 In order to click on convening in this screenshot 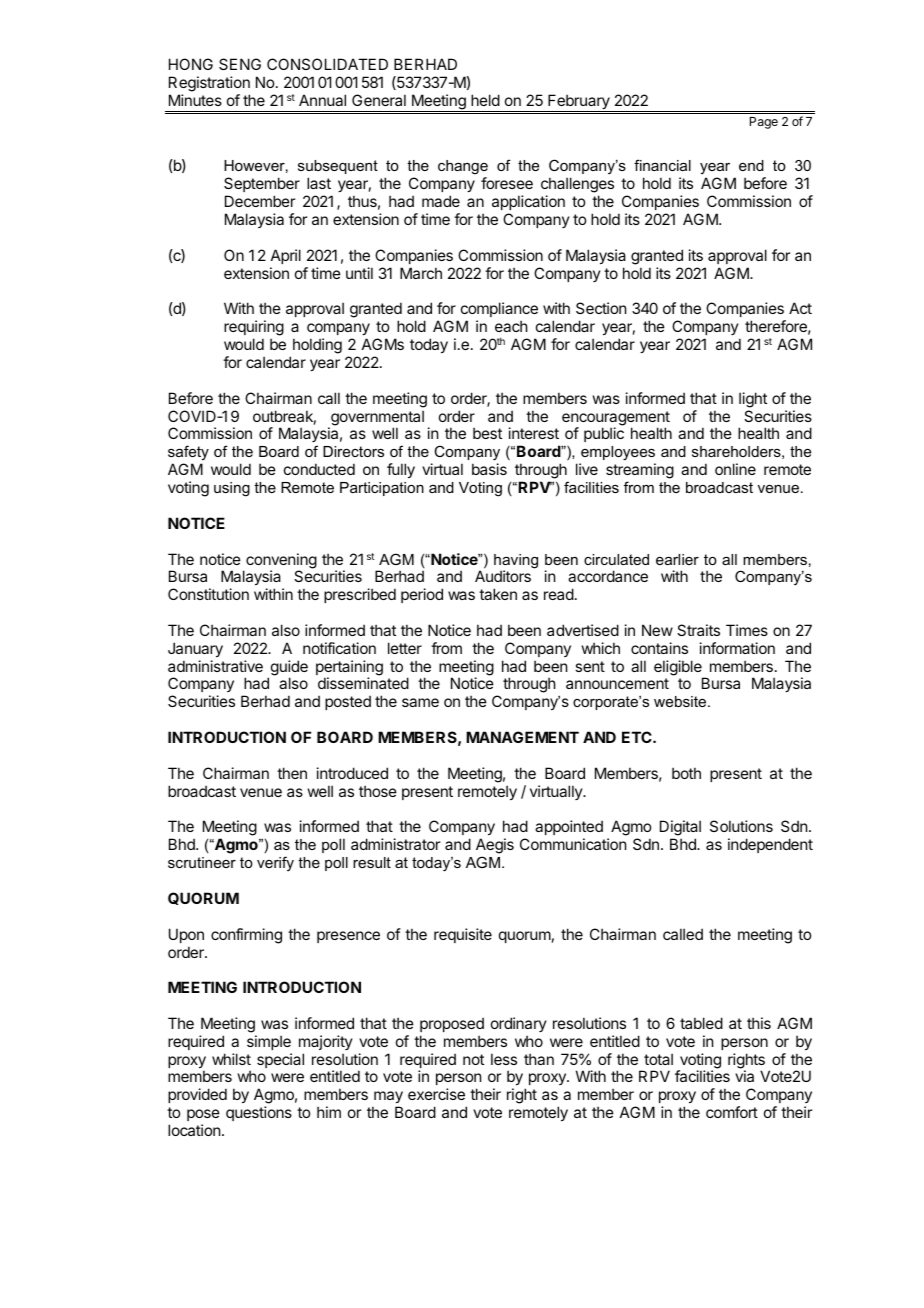, I will do `click(281, 562)`.
